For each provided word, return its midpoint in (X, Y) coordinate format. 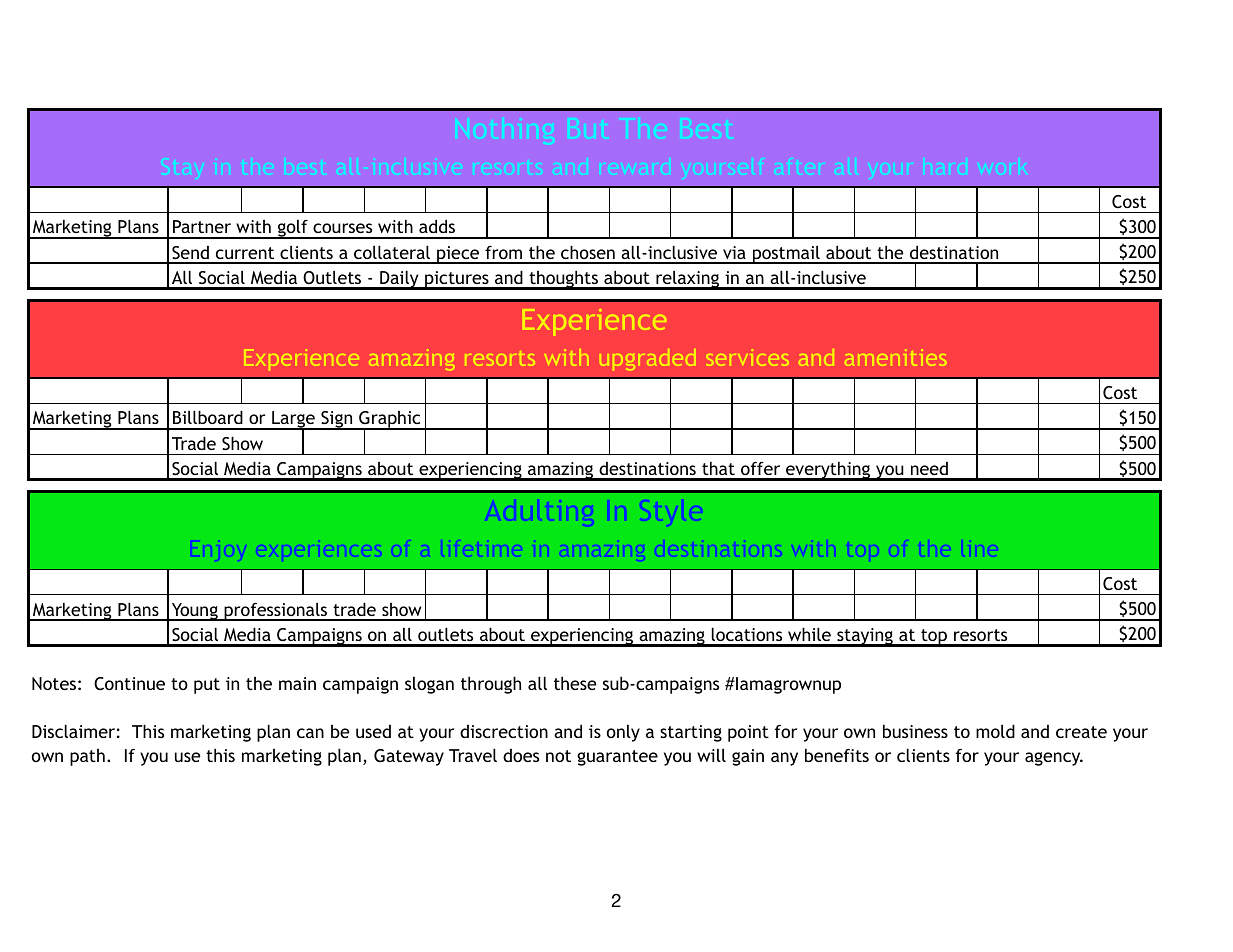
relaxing (688, 280)
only (623, 733)
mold (995, 731)
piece (458, 255)
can (310, 733)
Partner (202, 226)
